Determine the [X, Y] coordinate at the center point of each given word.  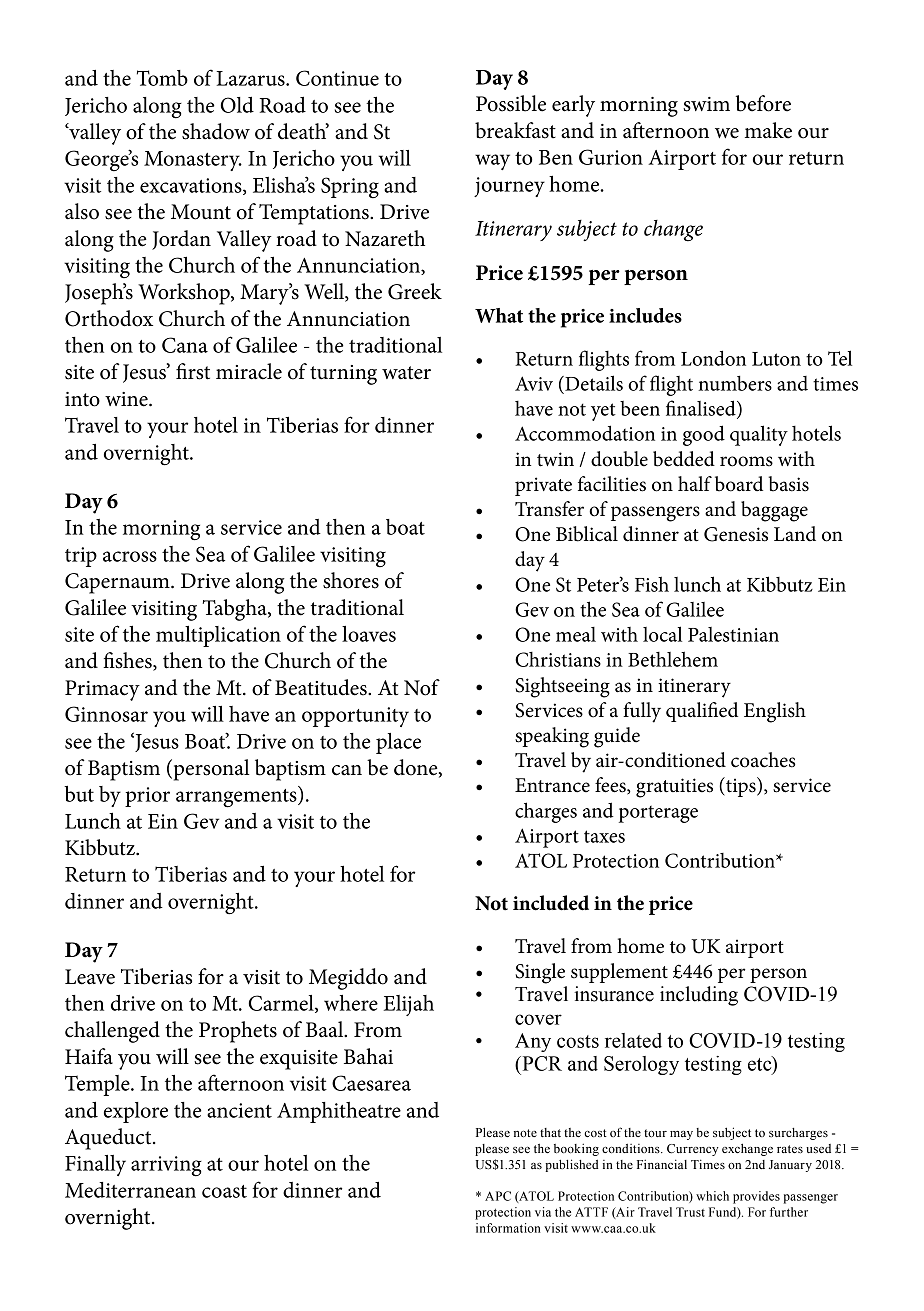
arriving [166, 1166]
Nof [422, 687]
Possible [511, 103]
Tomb [162, 78]
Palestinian [733, 634]
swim [706, 104]
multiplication [218, 636]
